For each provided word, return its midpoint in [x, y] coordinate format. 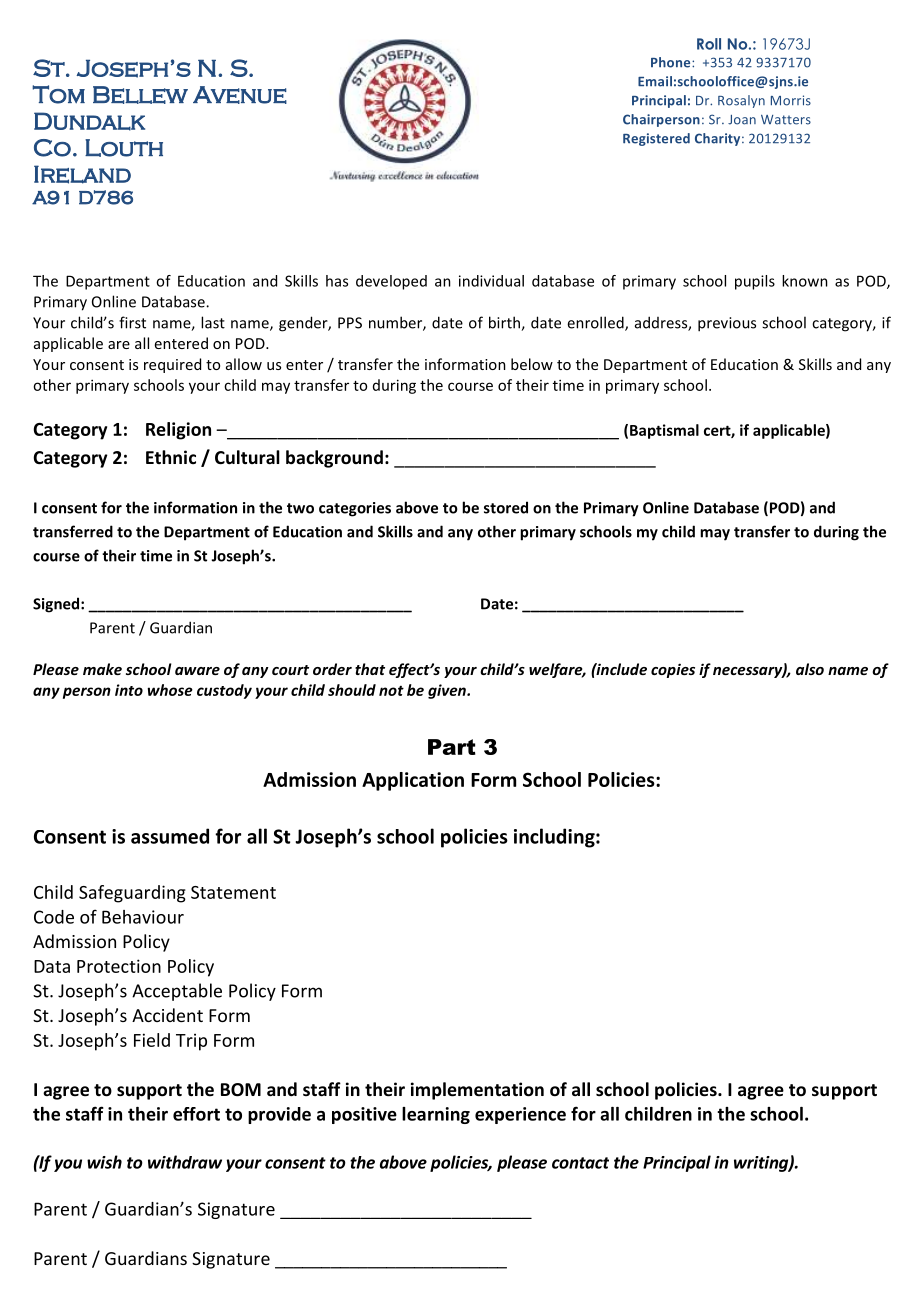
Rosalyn [741, 101]
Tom [58, 94]
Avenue [240, 95]
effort [196, 1114]
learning [436, 1115]
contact [580, 1163]
